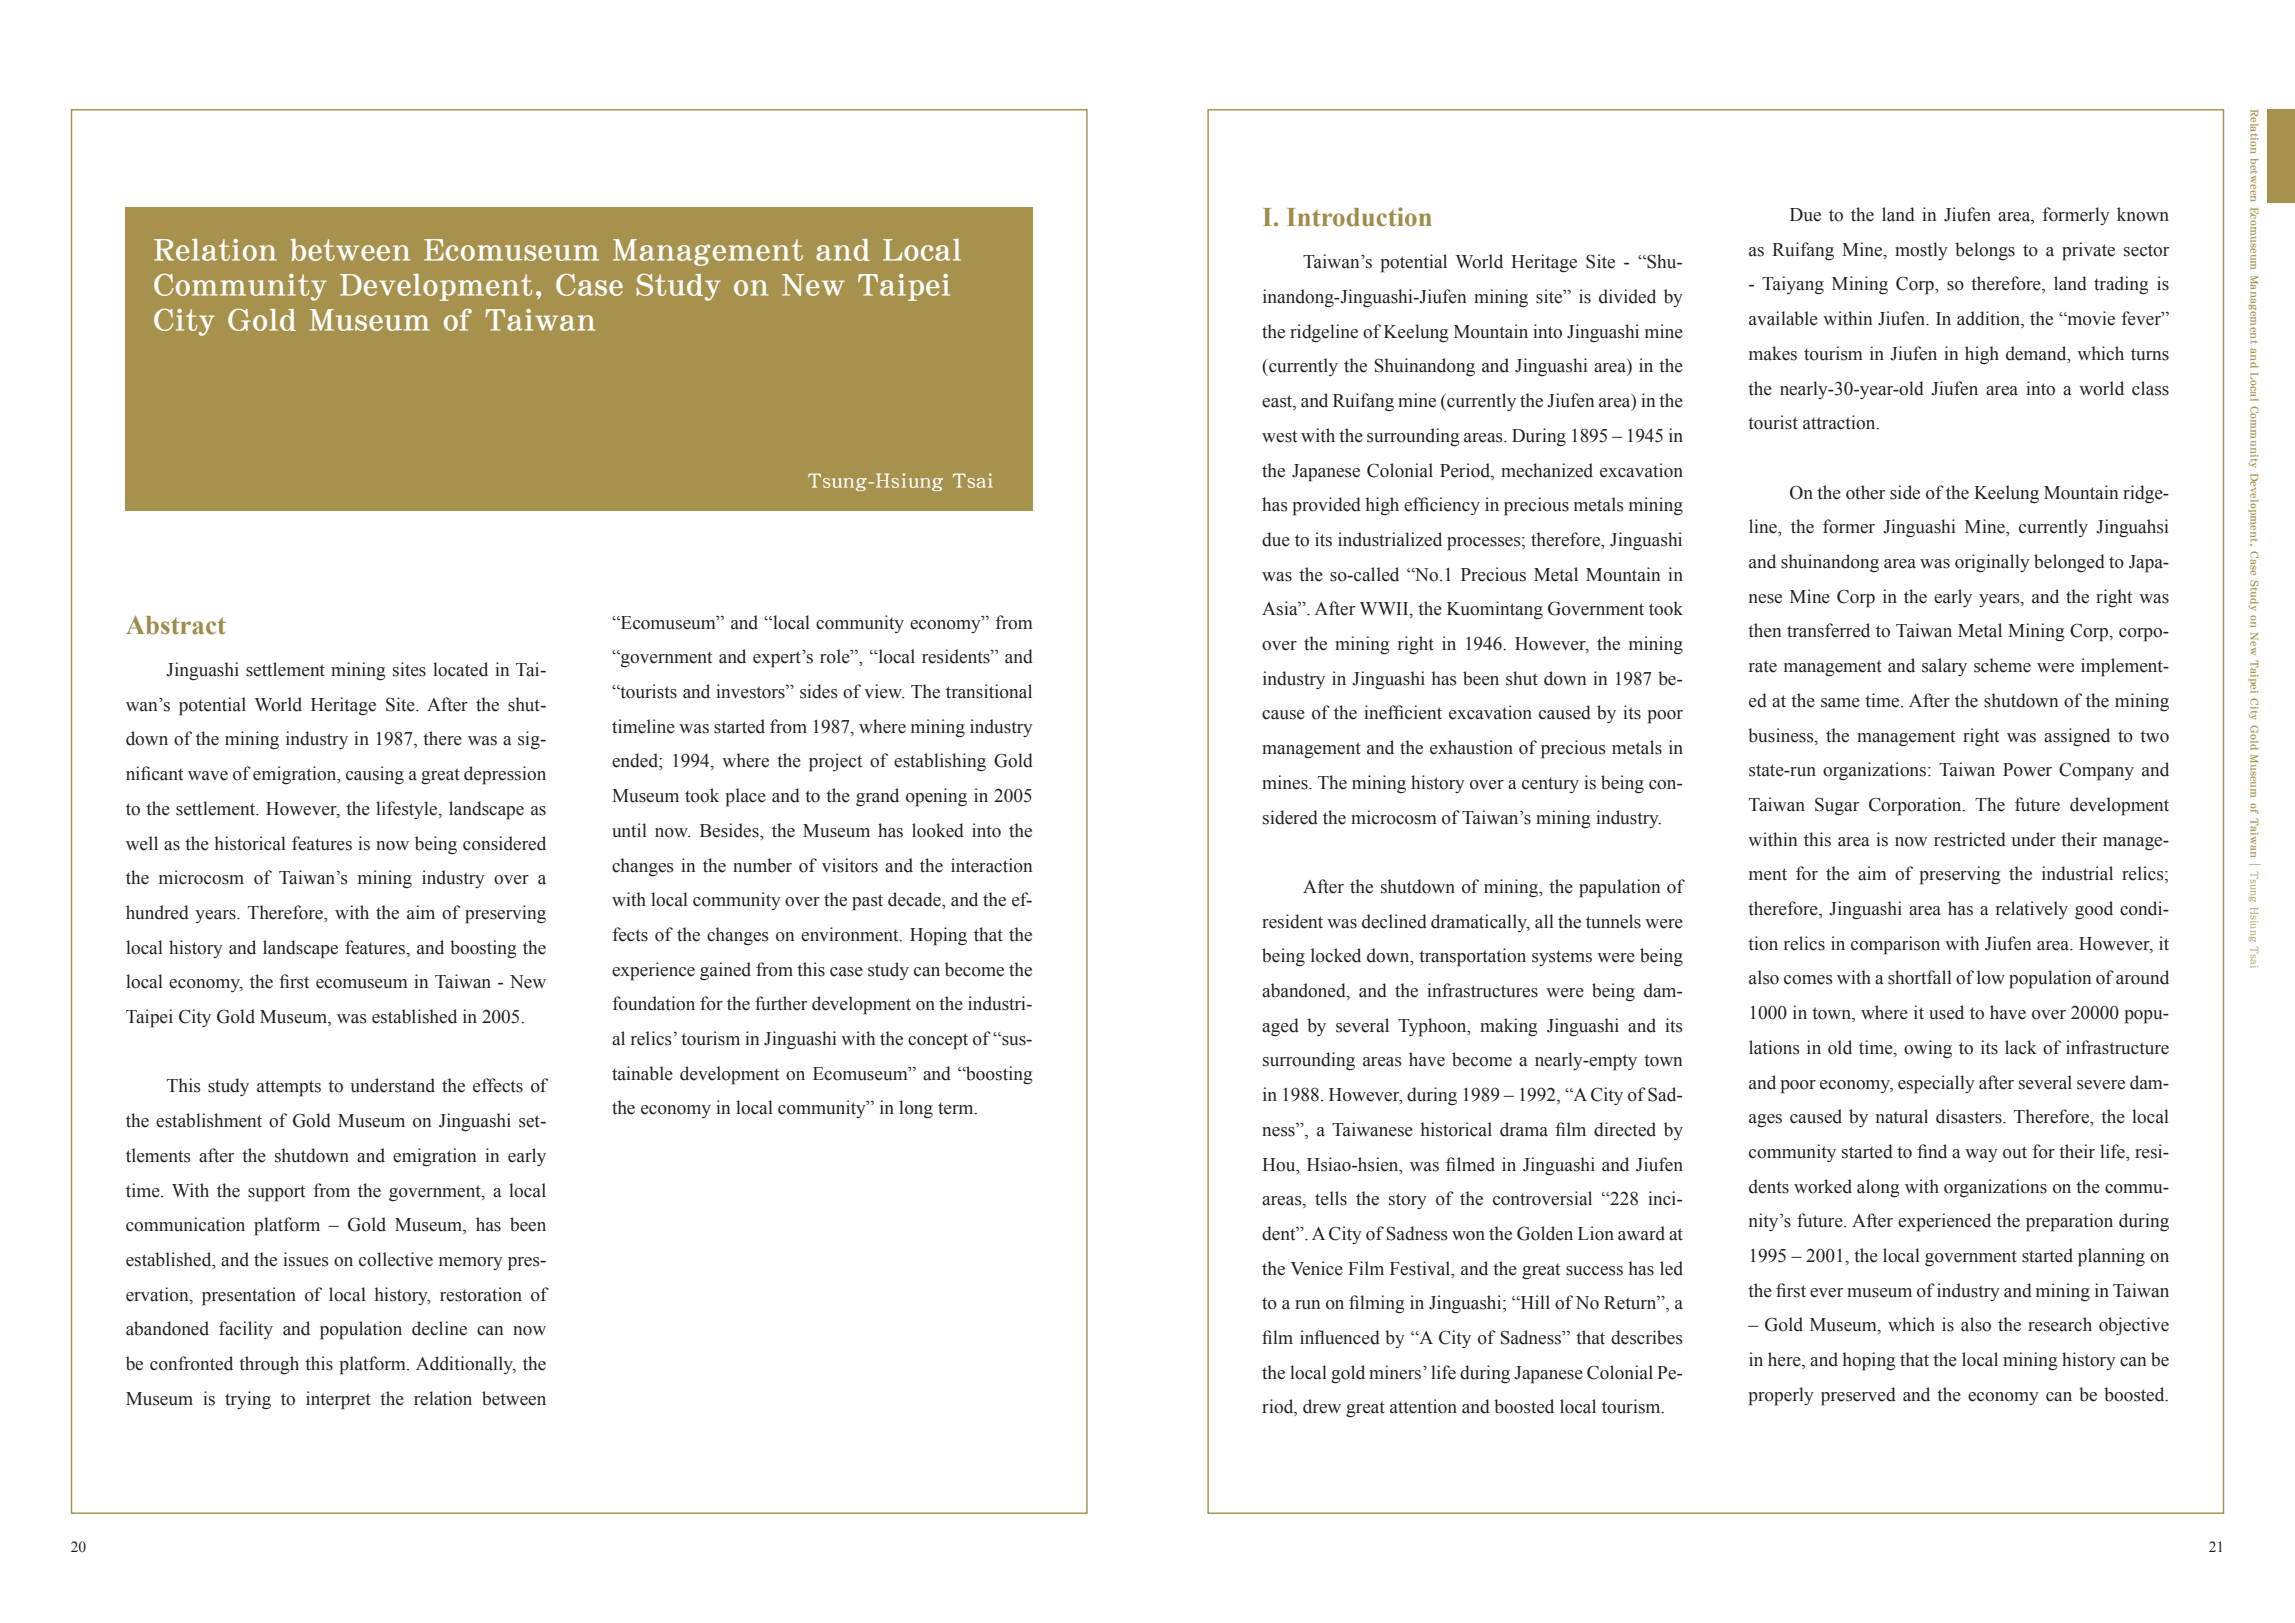 The width and height of the document is (2295, 1623). Describe the element at coordinates (957, 1108) in the document. I see `term` at that location.
